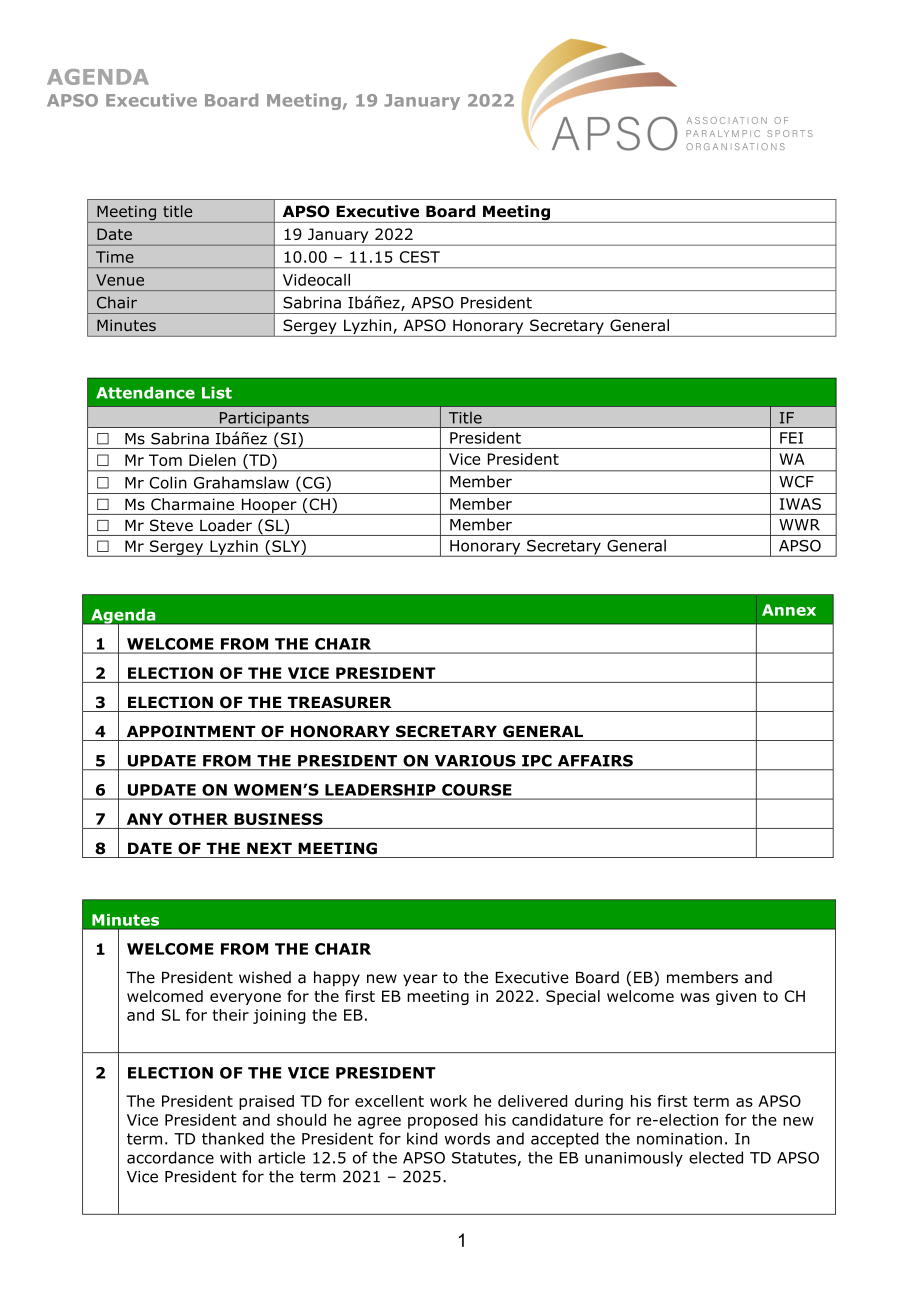  Describe the element at coordinates (120, 280) in the document. I see `Venue` at that location.
